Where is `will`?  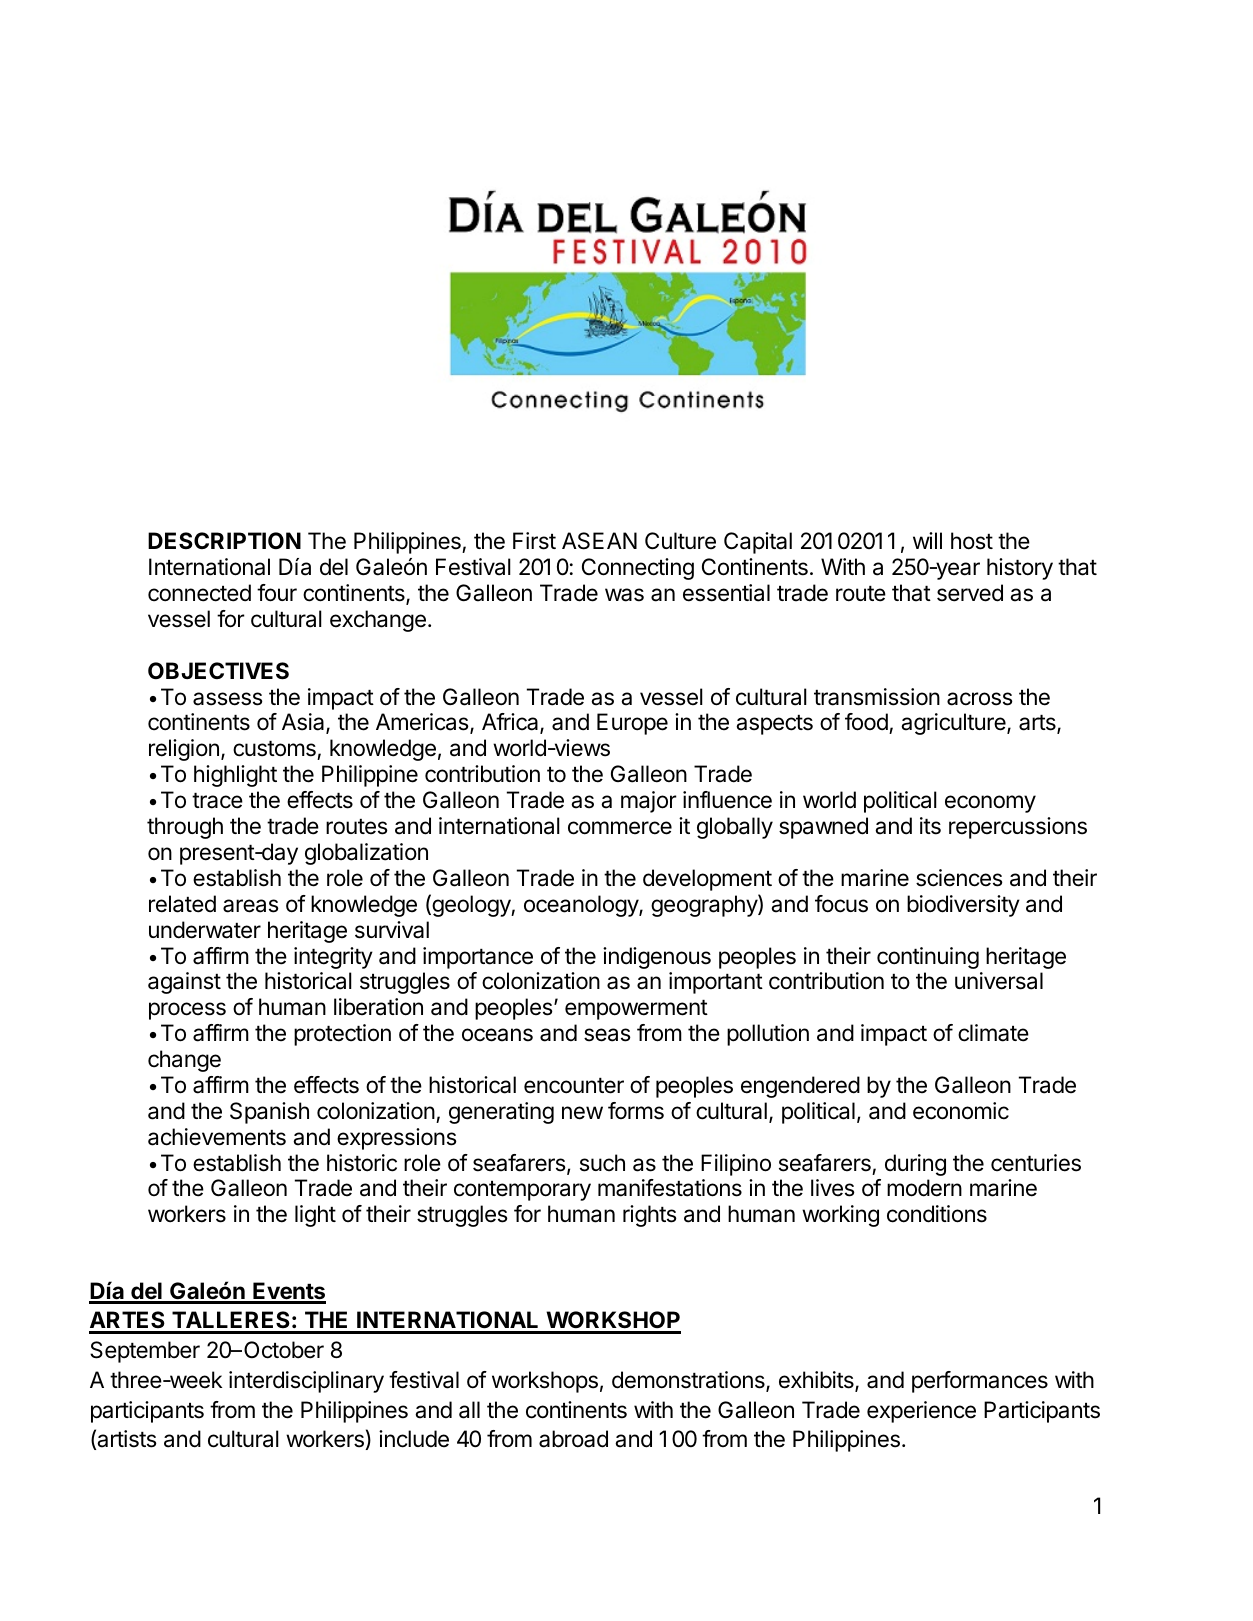
will is located at coordinates (927, 540).
